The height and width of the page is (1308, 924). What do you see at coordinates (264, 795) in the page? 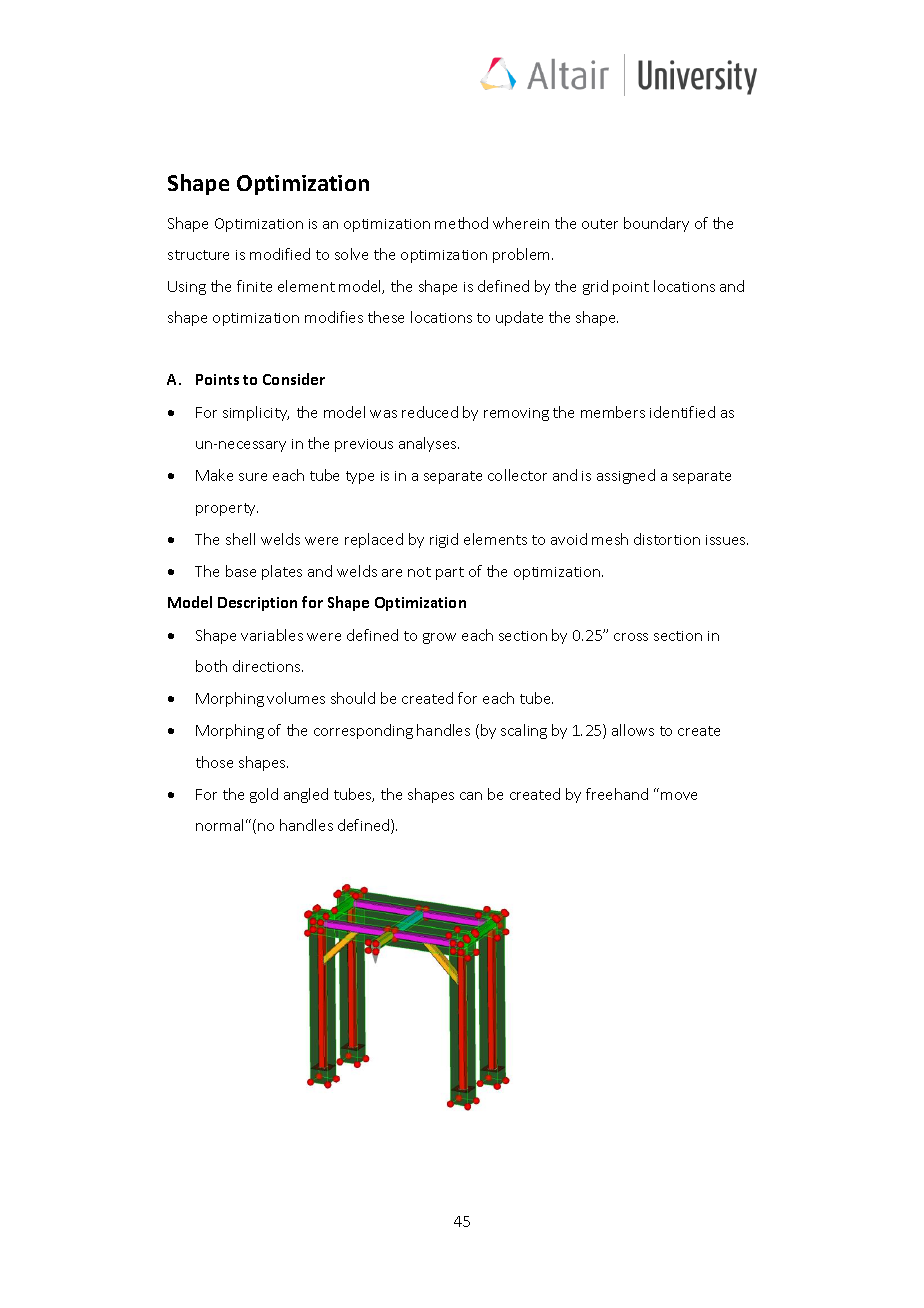
I see `gold` at bounding box center [264, 795].
